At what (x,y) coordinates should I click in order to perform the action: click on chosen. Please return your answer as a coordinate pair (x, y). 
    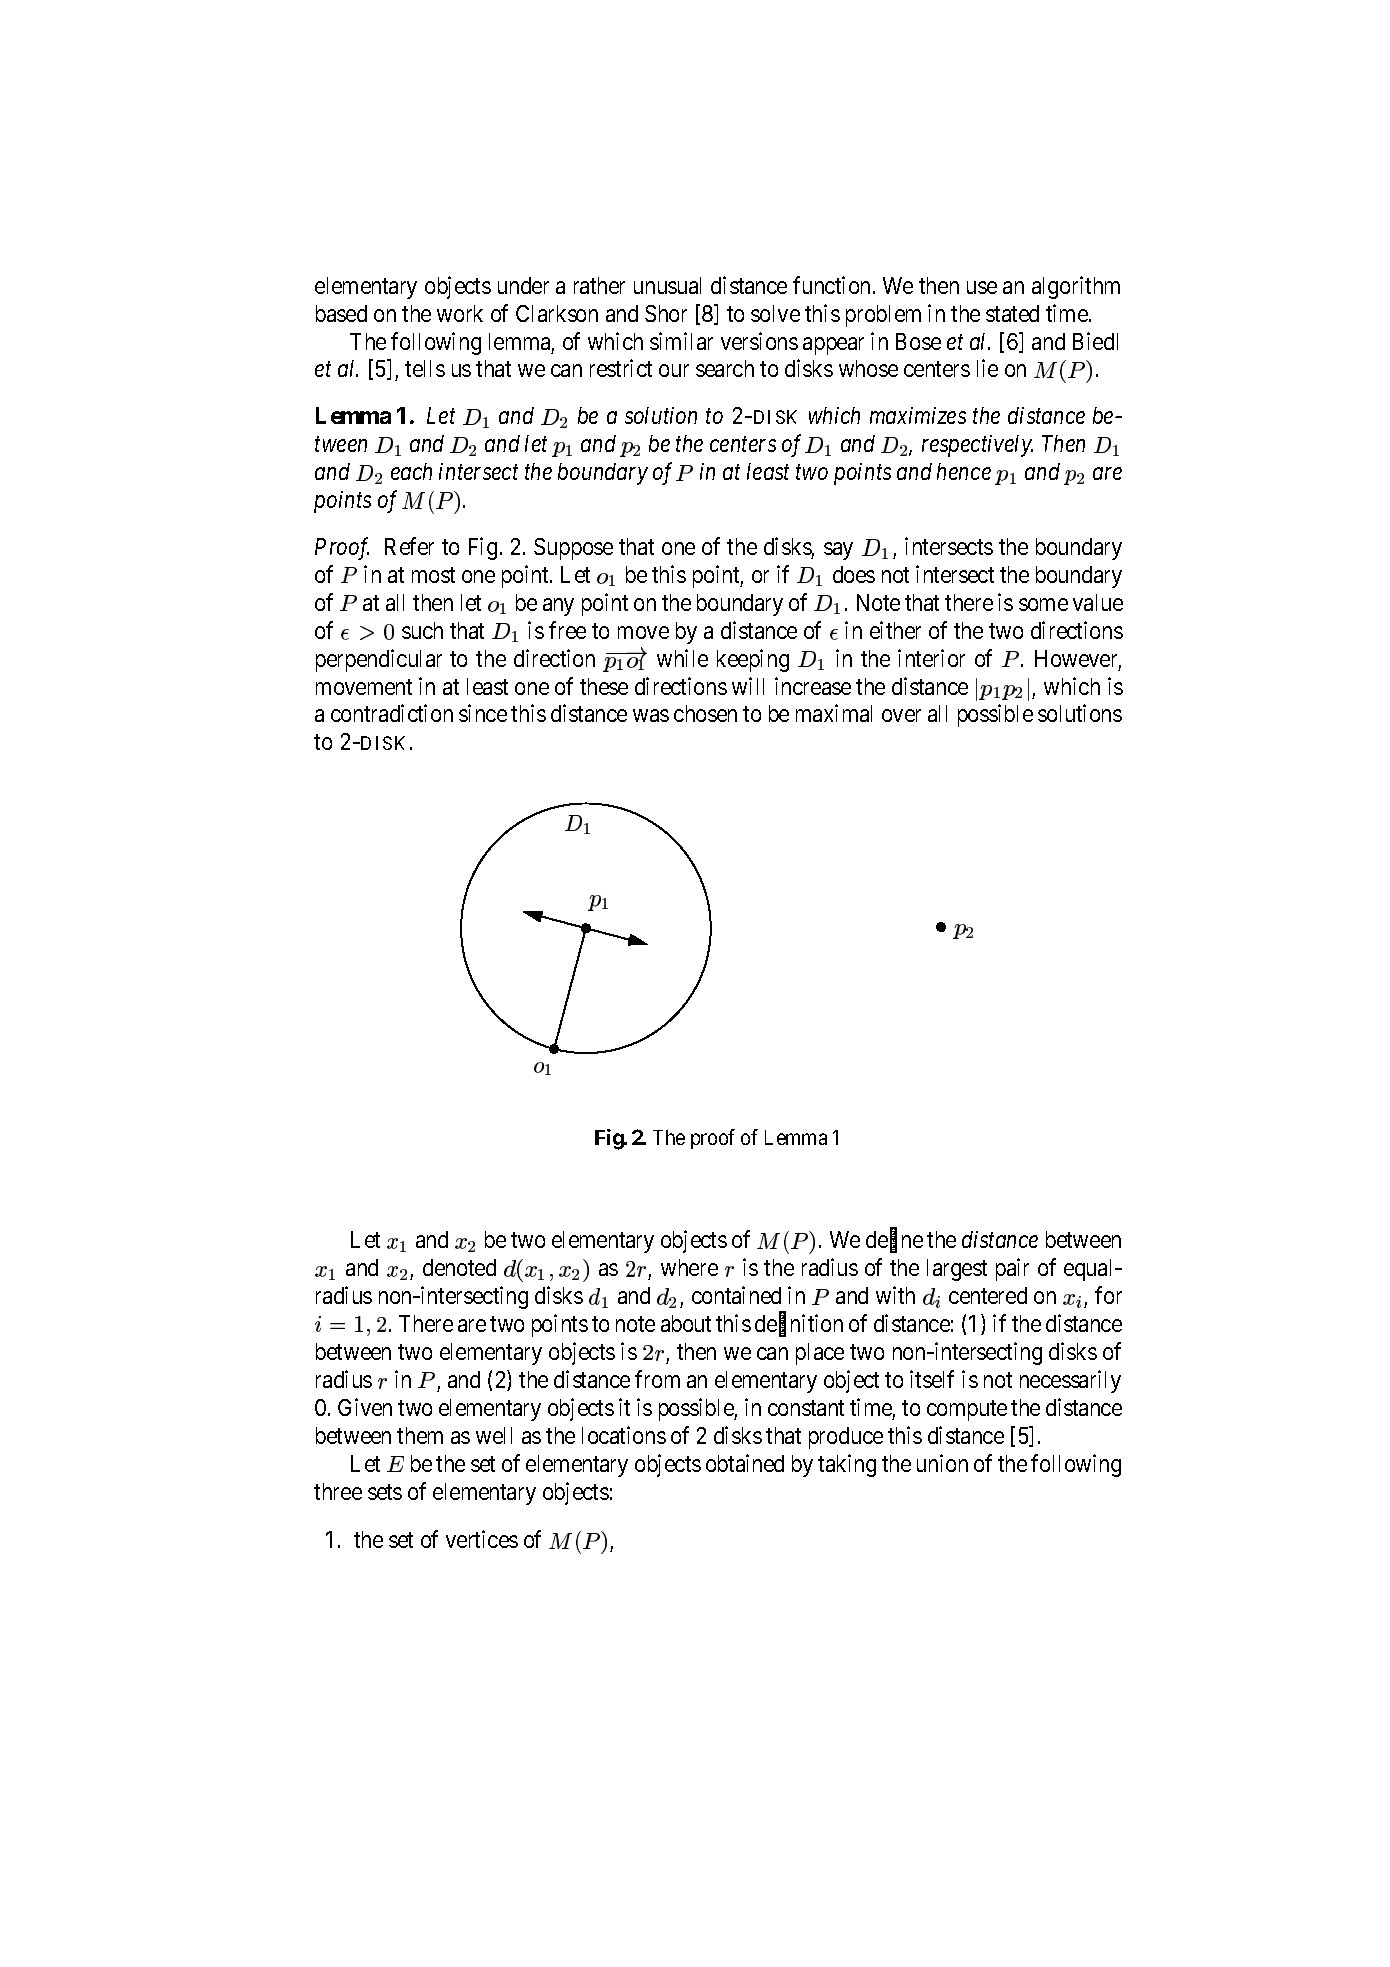
    Looking at the image, I should click on (705, 713).
